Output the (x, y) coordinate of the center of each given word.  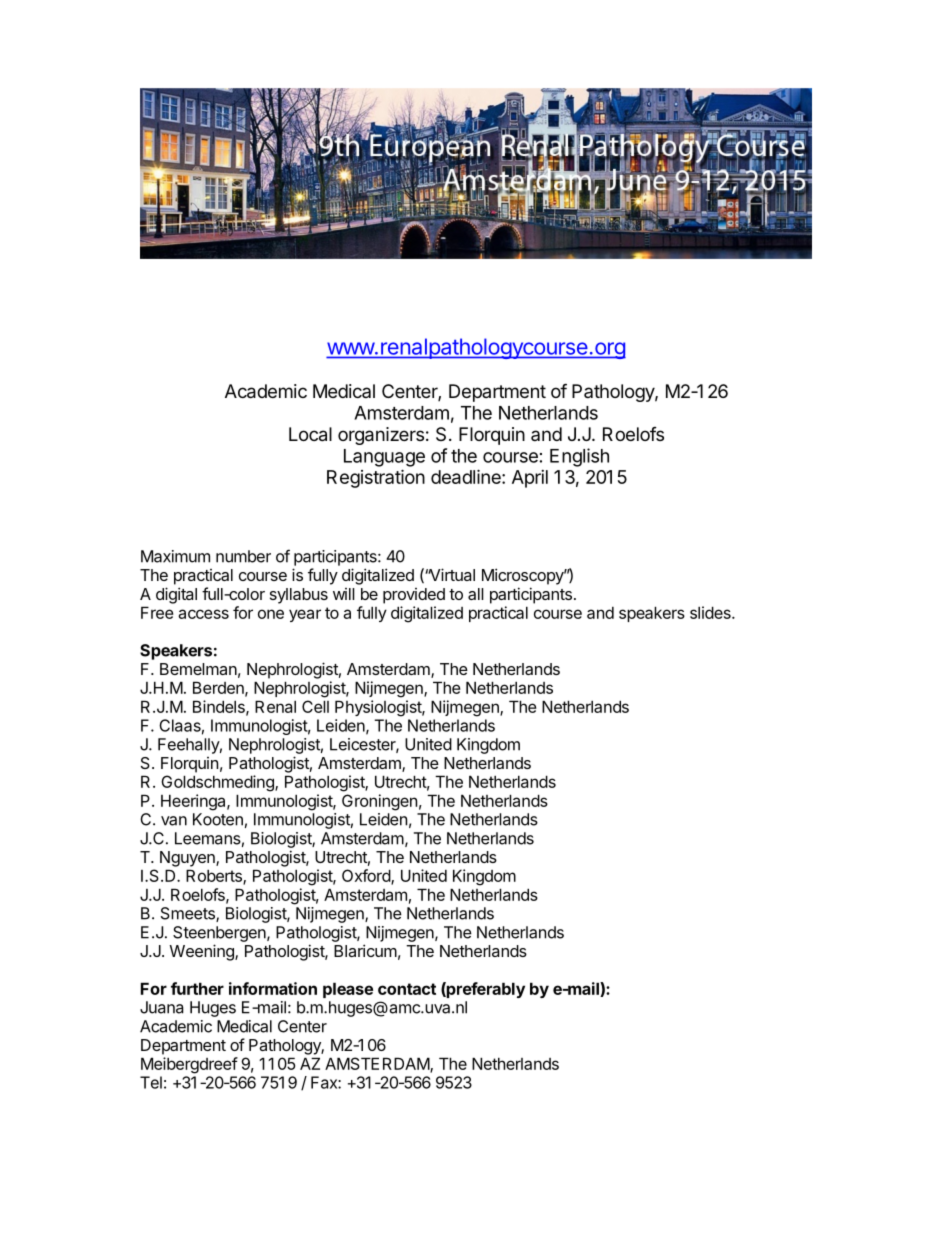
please (348, 990)
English (579, 457)
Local (310, 434)
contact (407, 989)
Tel (151, 1082)
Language (384, 458)
